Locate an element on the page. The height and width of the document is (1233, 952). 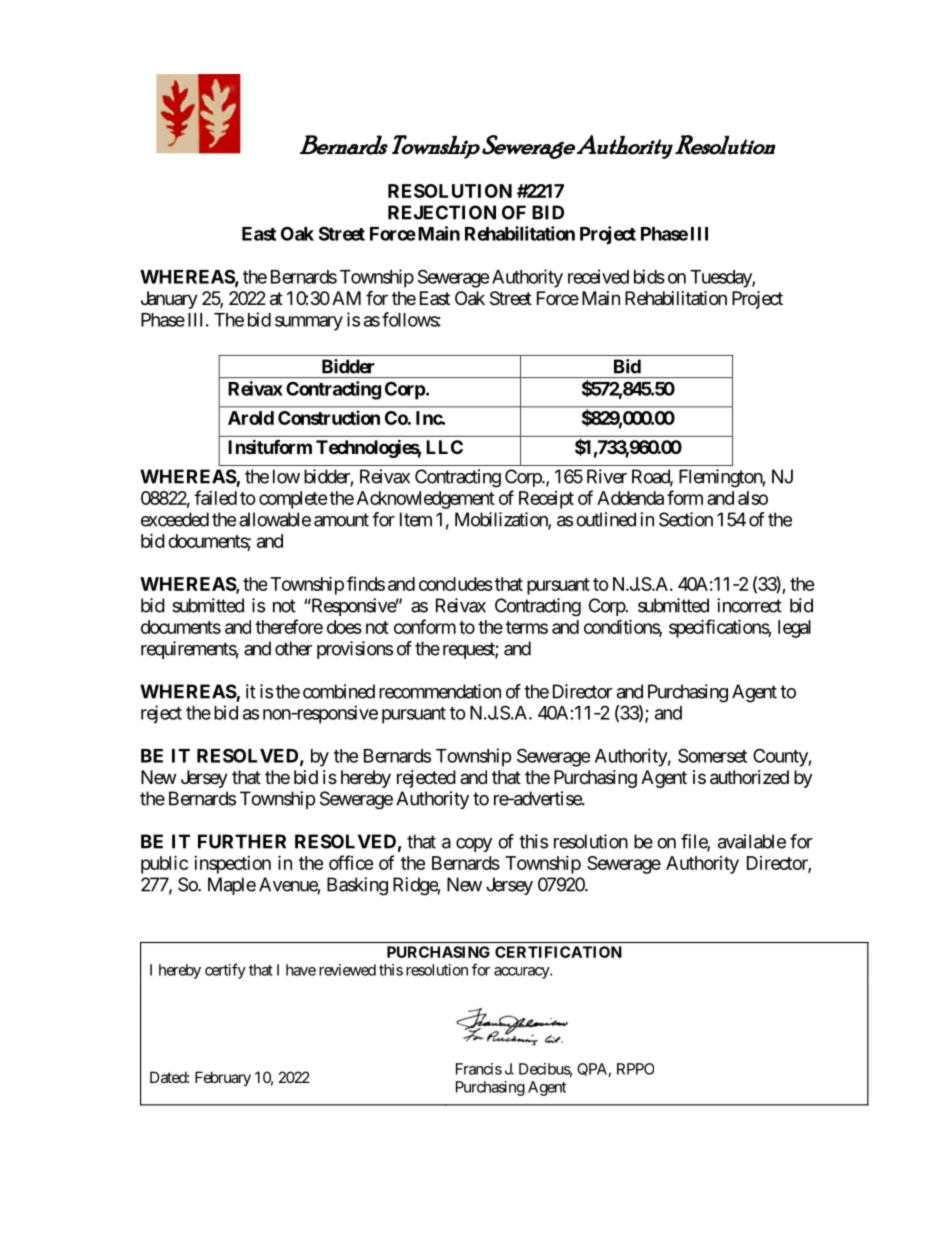
received is located at coordinates (598, 276).
